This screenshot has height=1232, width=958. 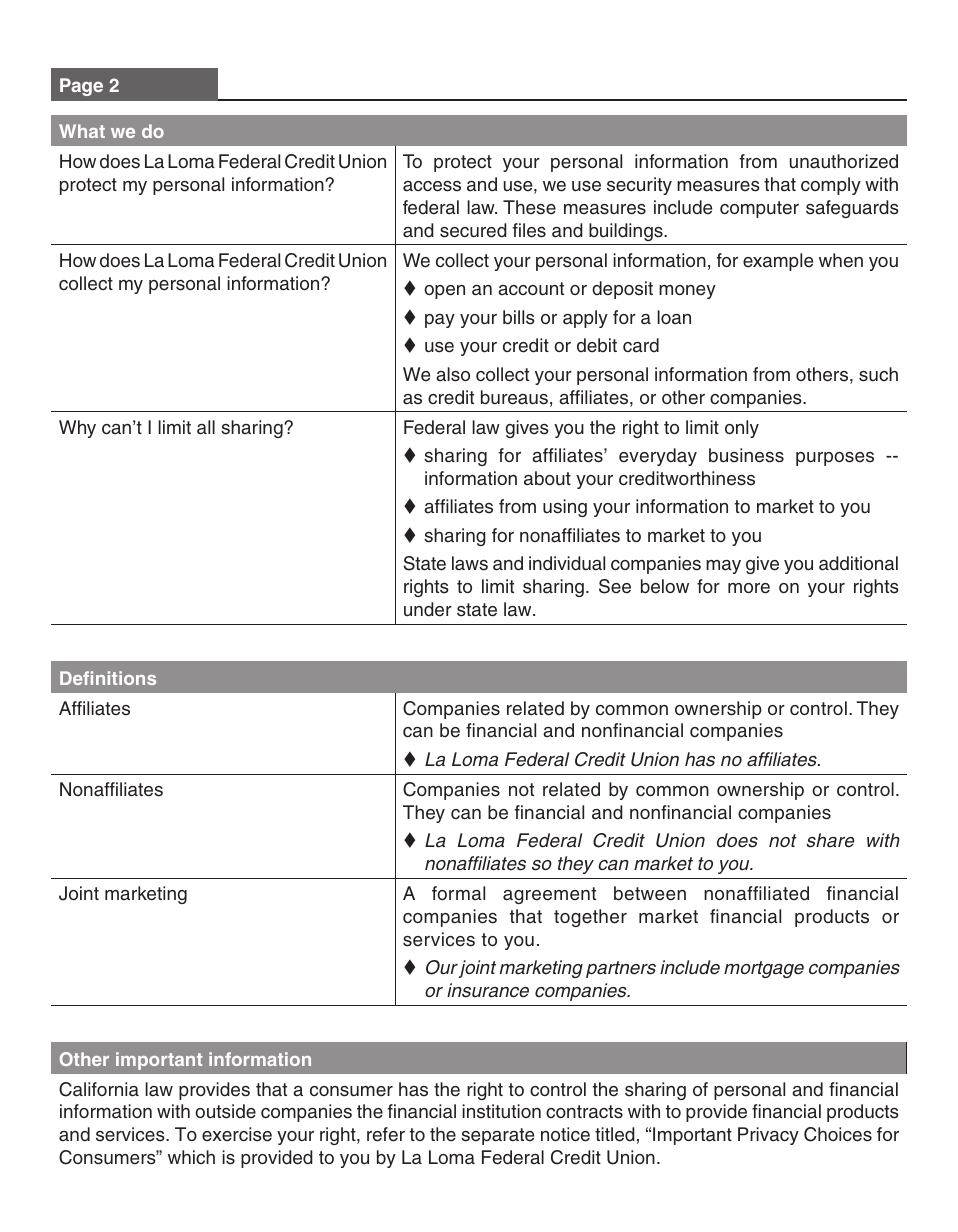 I want to click on more, so click(x=749, y=588).
